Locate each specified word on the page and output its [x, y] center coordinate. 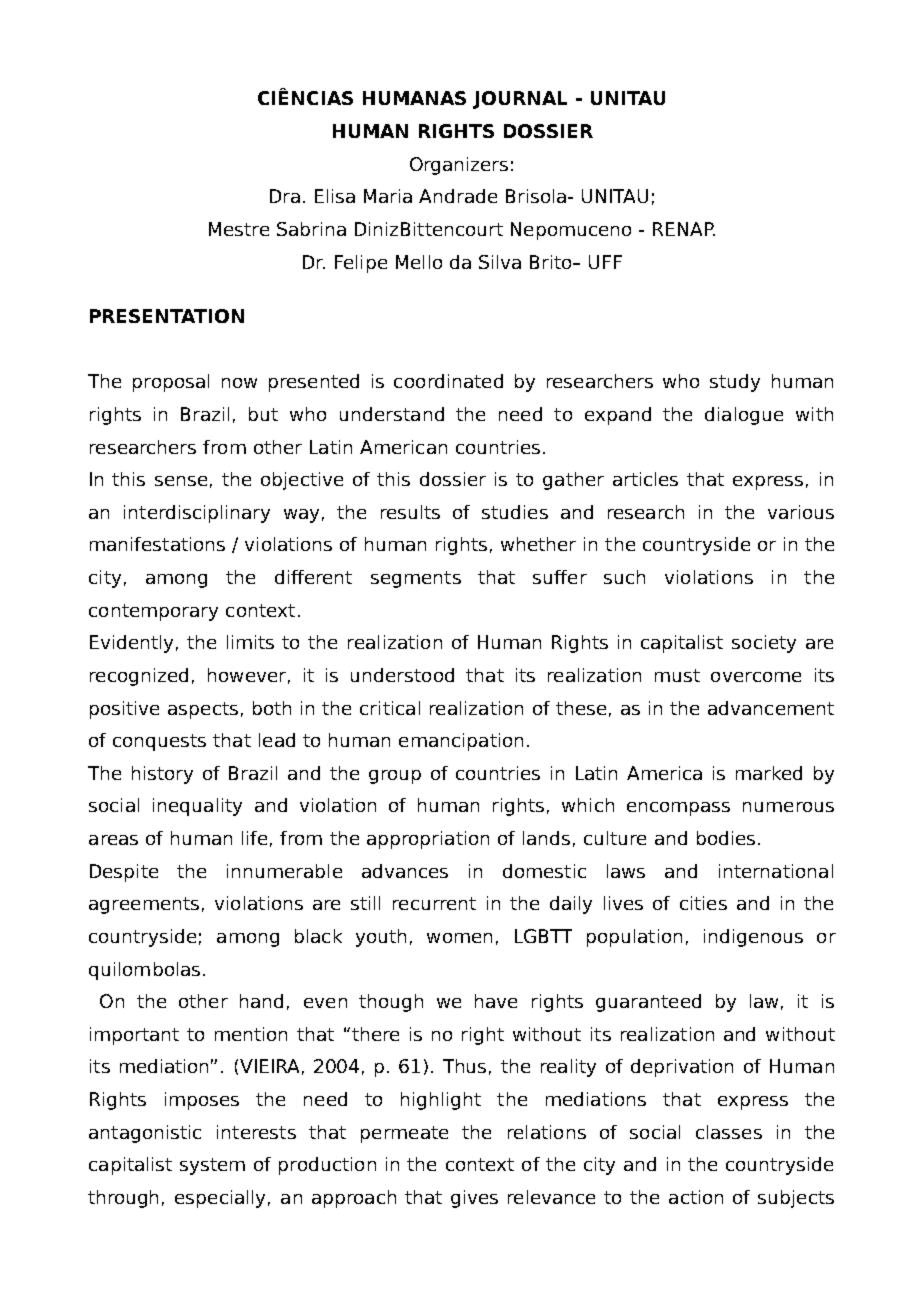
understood [402, 675]
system [212, 1166]
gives [474, 1199]
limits [250, 642]
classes [729, 1132]
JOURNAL [520, 100]
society [764, 644]
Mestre [239, 229]
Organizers [459, 166]
